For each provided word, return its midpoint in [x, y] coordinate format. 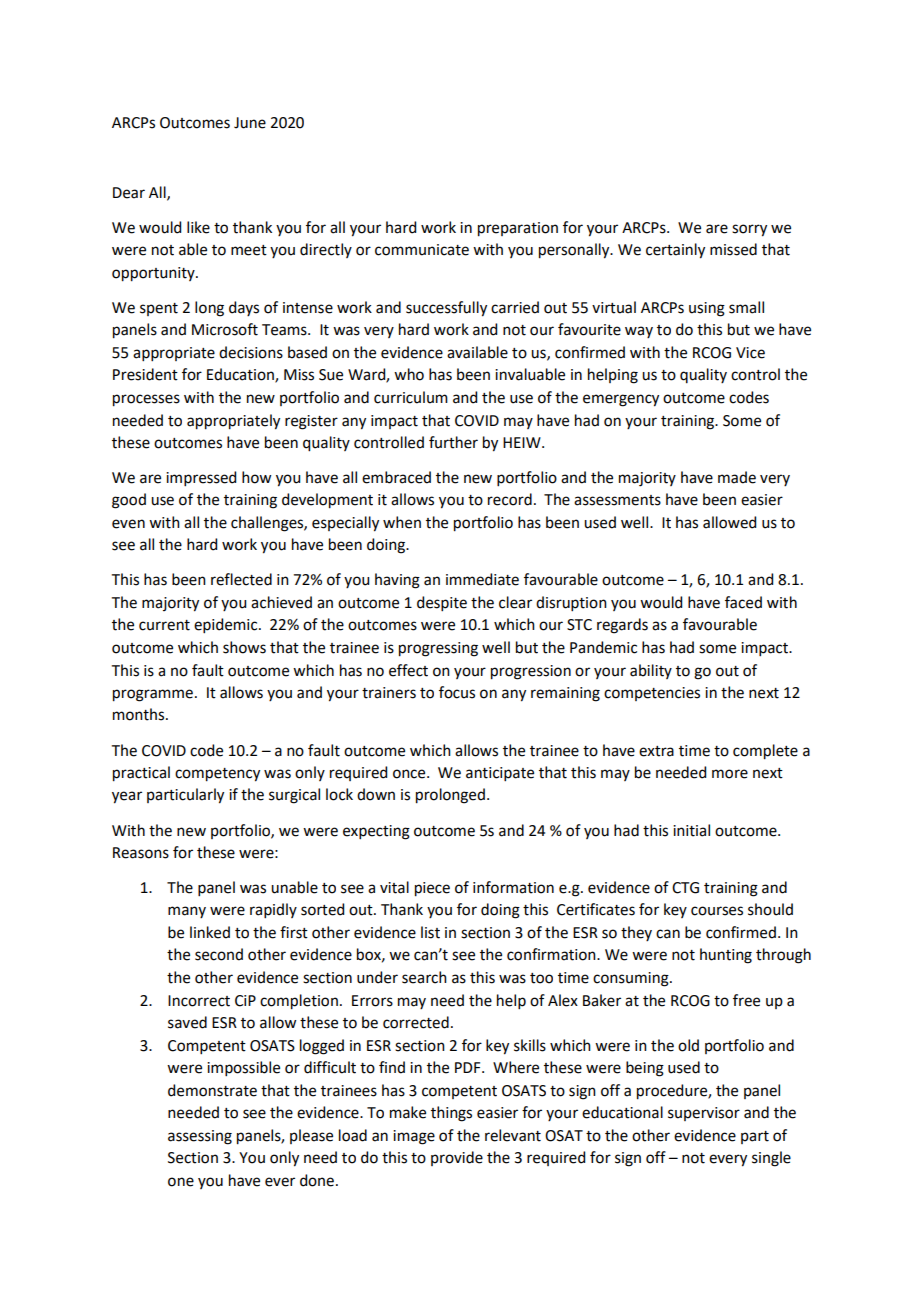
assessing [200, 1137]
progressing [438, 649]
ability [651, 671]
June [250, 123]
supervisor [704, 1114]
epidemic [227, 625]
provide [457, 1158]
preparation [518, 229]
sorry [749, 230]
